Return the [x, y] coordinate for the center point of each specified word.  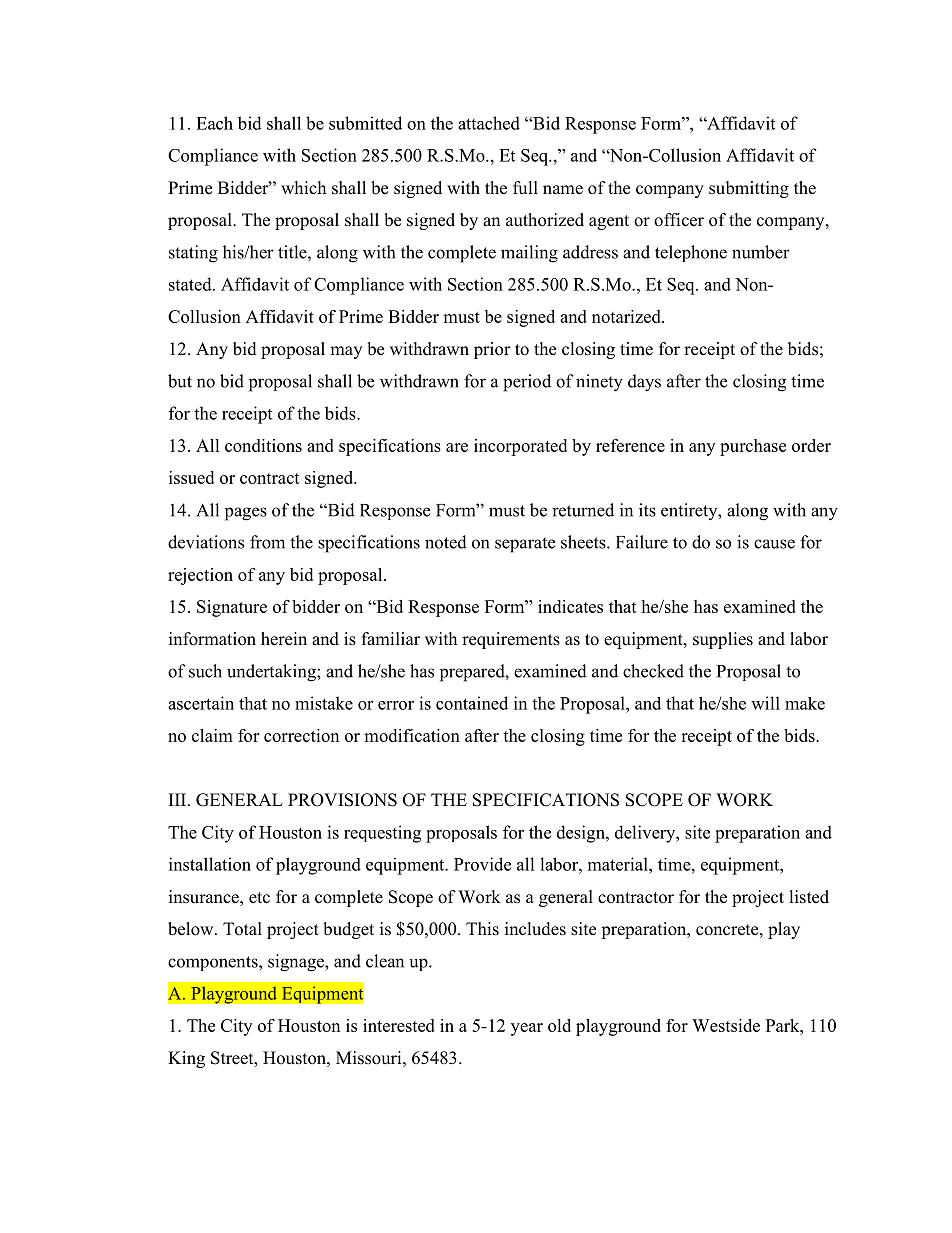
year [527, 1029]
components [214, 963]
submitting [749, 189]
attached [489, 123]
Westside [726, 1025]
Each [214, 123]
